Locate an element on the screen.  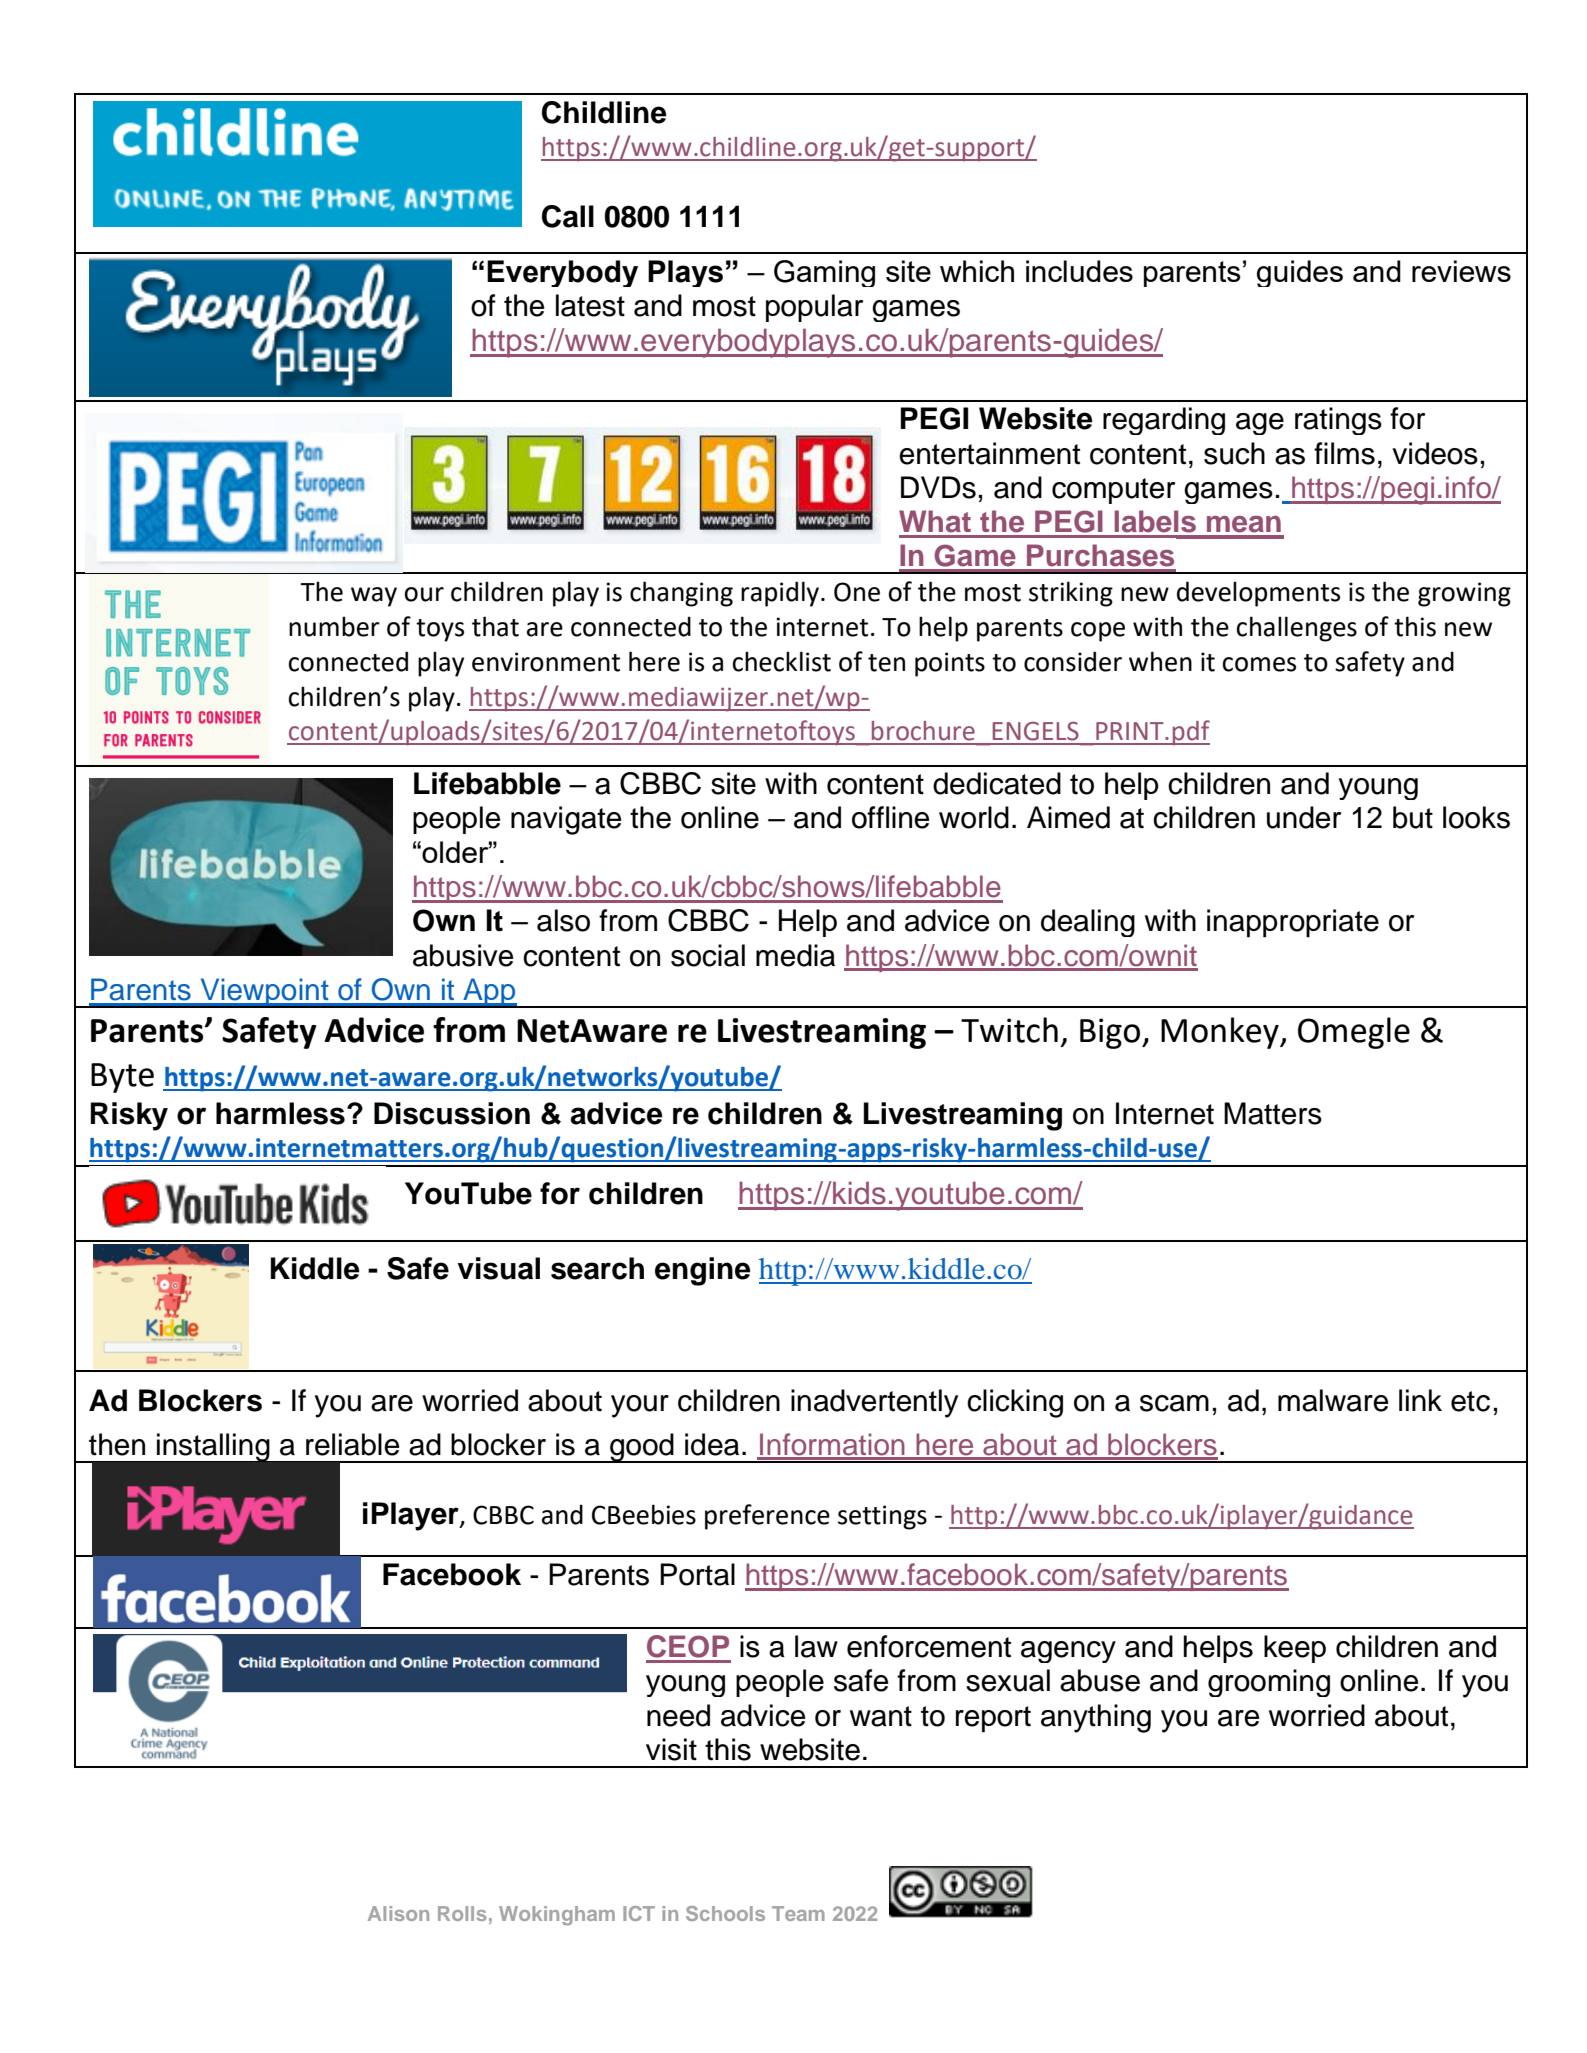
Byte is located at coordinates (122, 1078).
